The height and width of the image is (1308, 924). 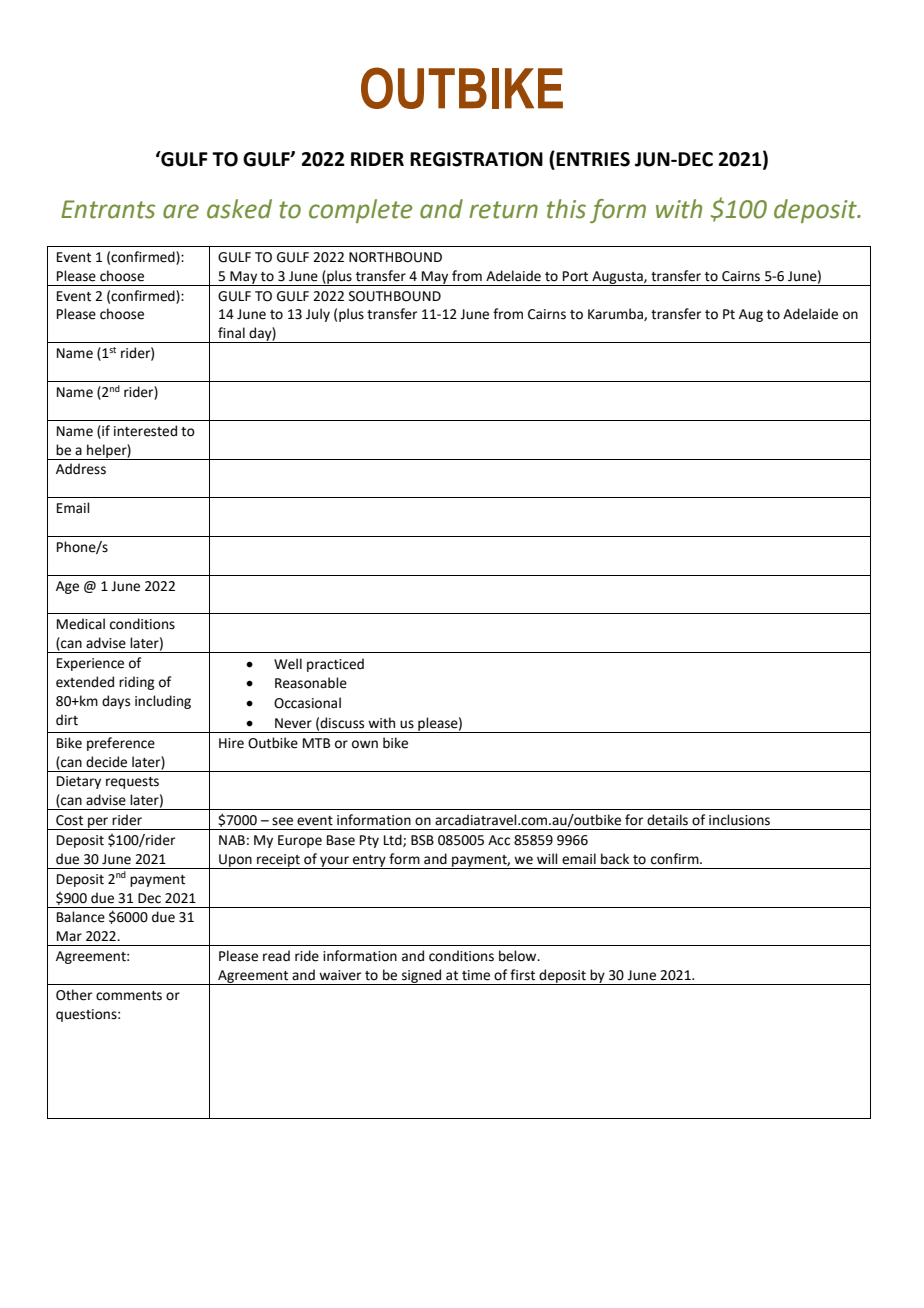 What do you see at coordinates (318, 315) in the image?
I see `July` at bounding box center [318, 315].
